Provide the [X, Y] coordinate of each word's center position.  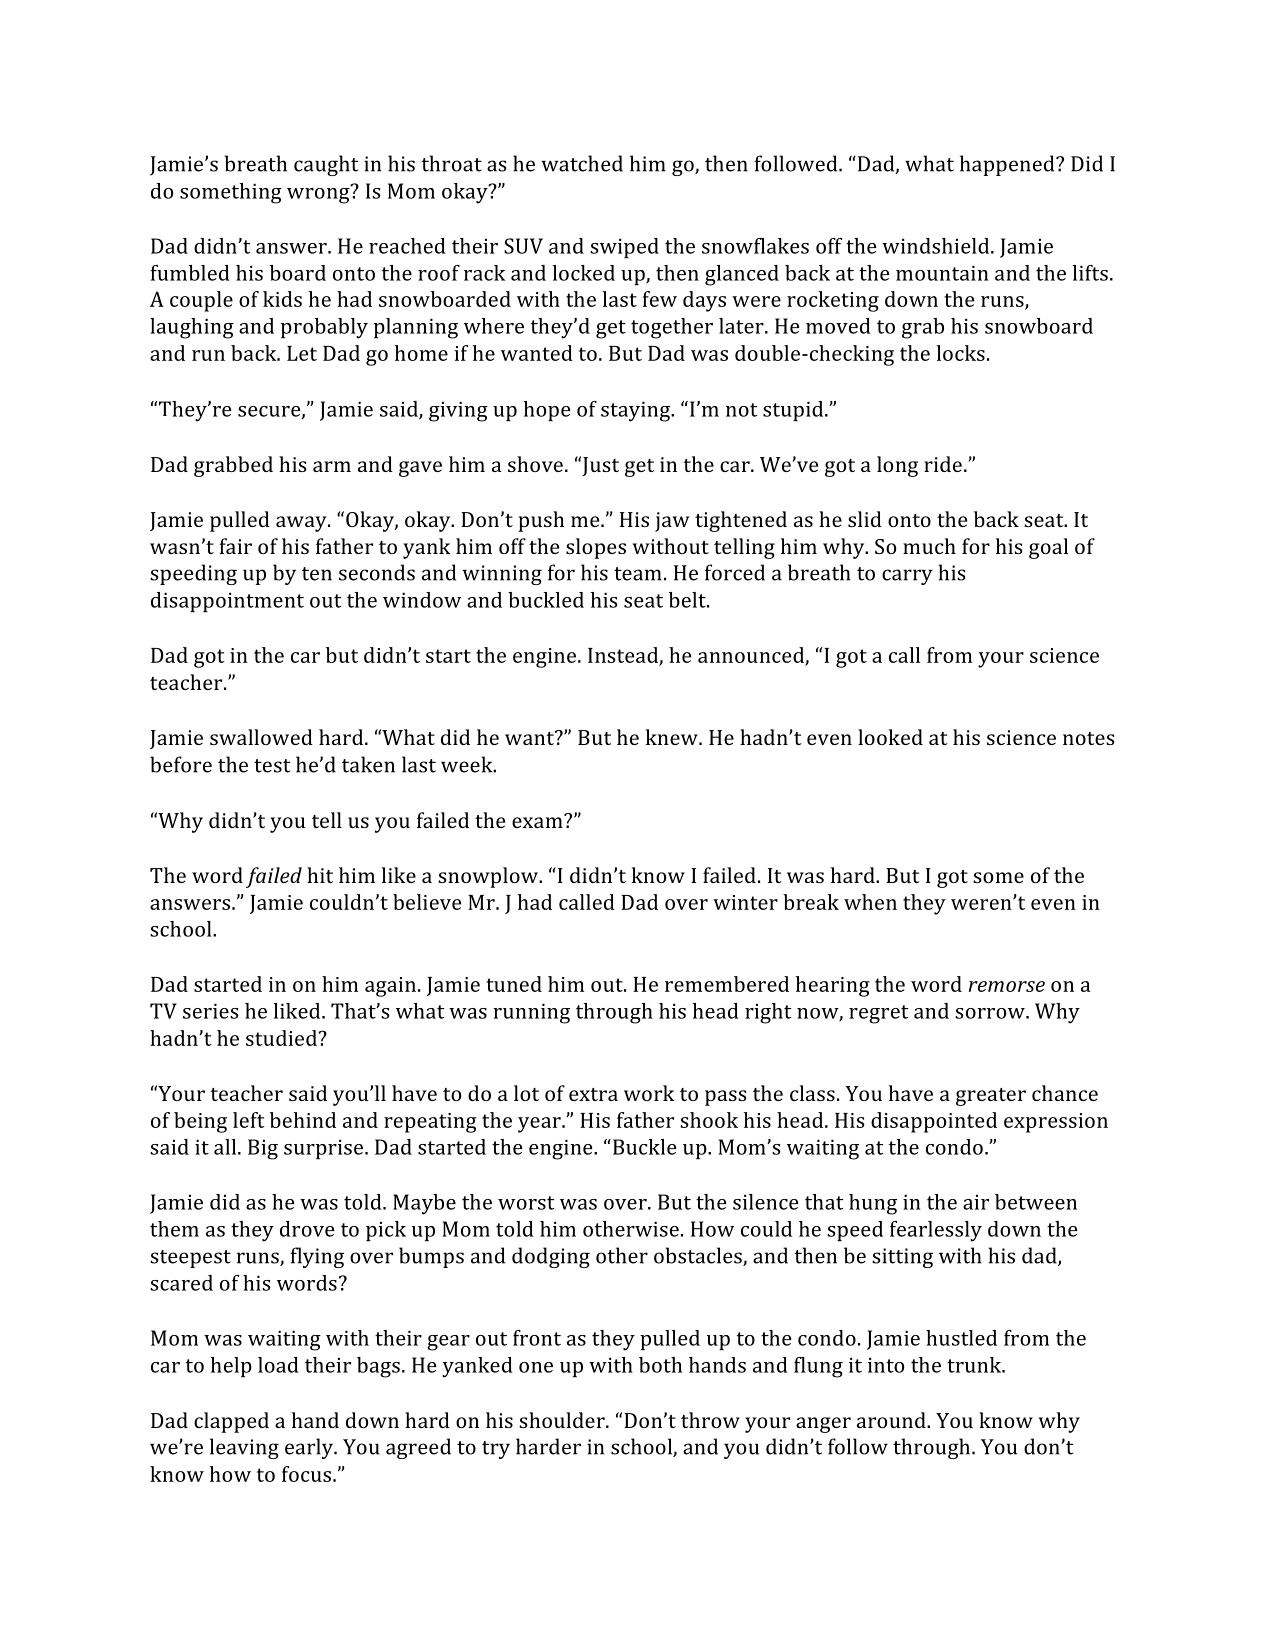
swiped [624, 248]
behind [303, 1120]
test [272, 766]
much [929, 546]
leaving [244, 1448]
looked [890, 737]
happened [1008, 165]
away [302, 524]
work [649, 1093]
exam [538, 821]
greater [991, 1097]
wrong [319, 194]
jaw [672, 522]
